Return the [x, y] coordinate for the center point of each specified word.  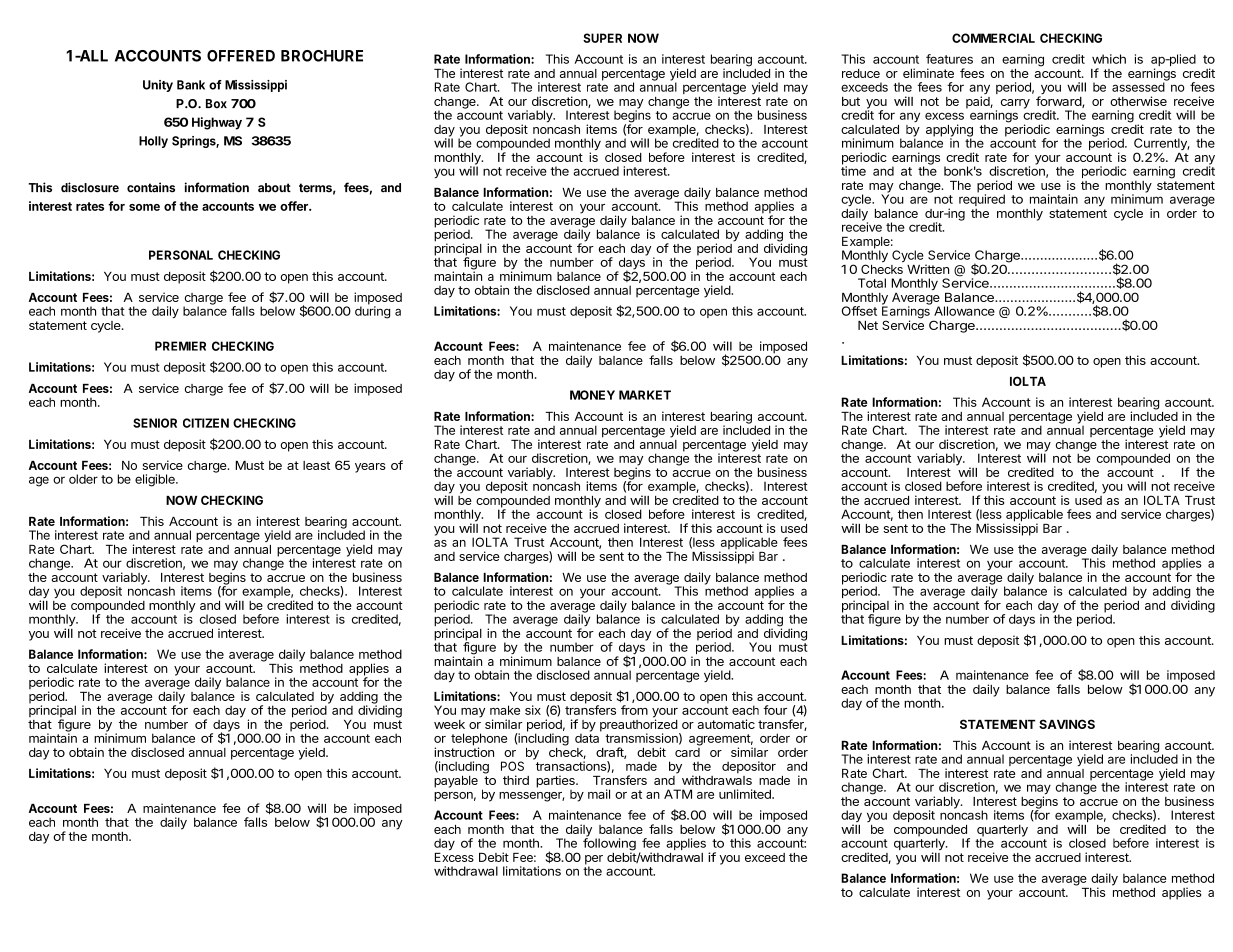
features [949, 59]
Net [868, 325]
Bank [191, 85]
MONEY [592, 395]
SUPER [602, 38]
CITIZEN [206, 423]
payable [456, 782]
